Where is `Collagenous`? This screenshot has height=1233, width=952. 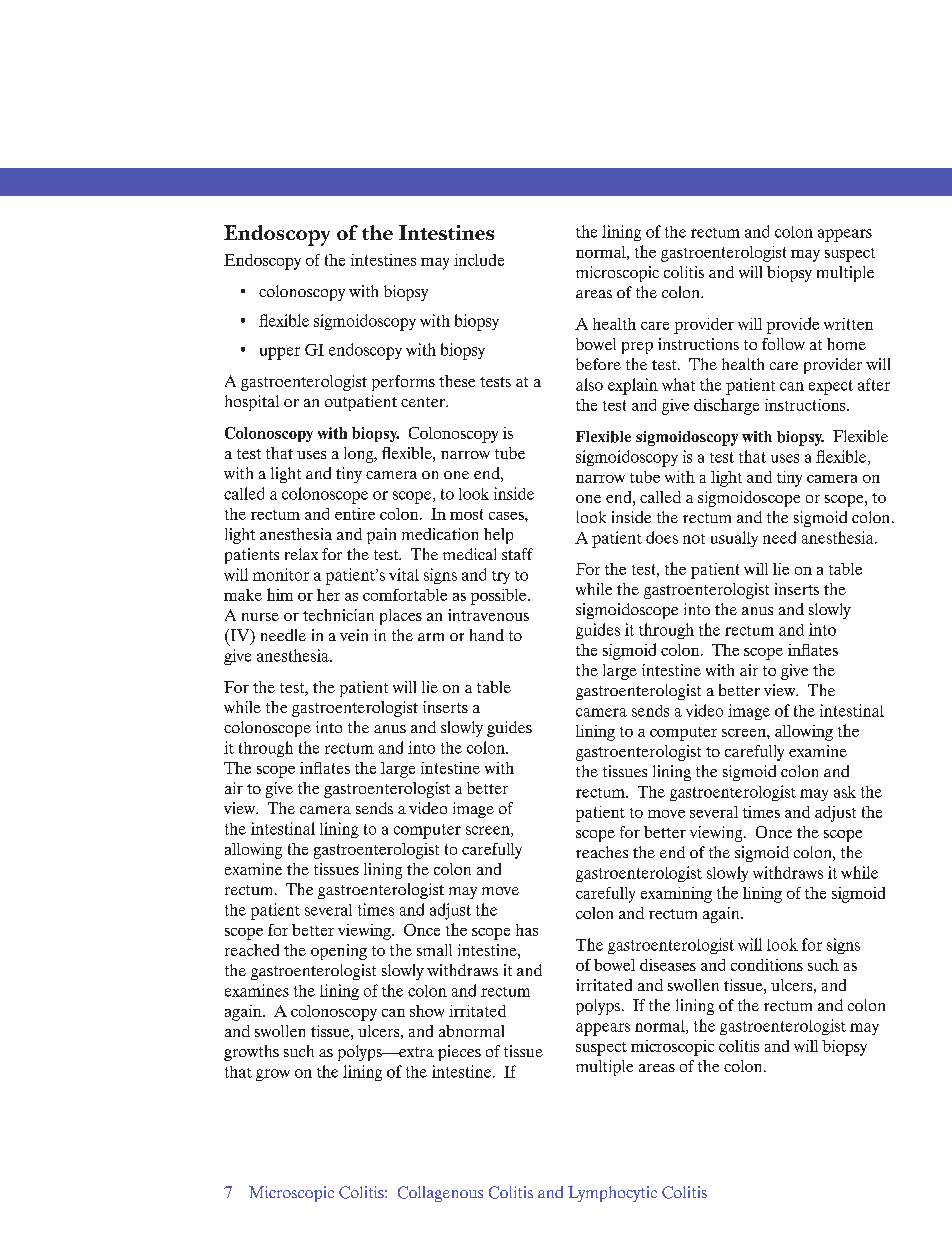 Collagenous is located at coordinates (440, 1194).
